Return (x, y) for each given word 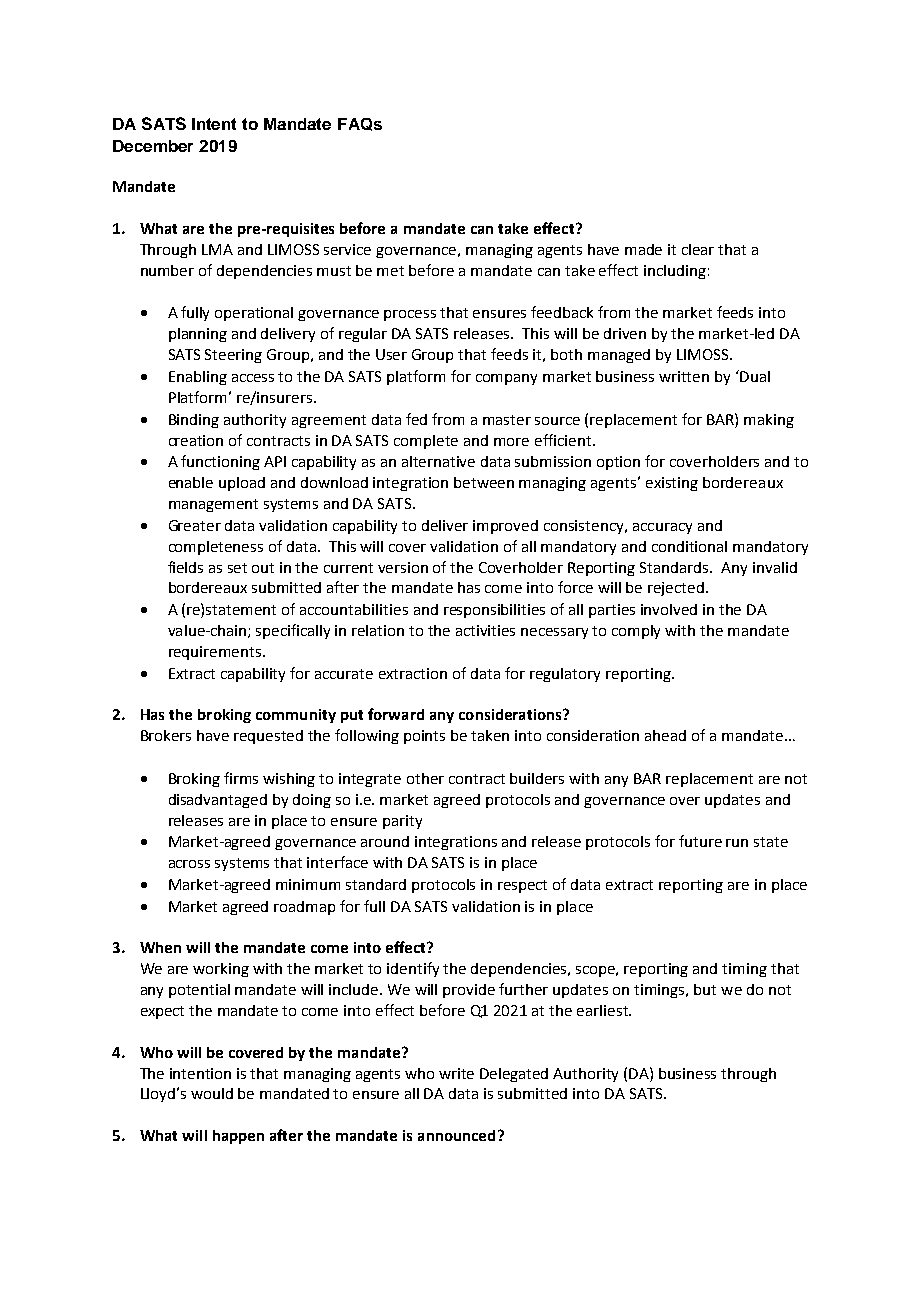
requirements (216, 653)
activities (485, 630)
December (153, 146)
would (212, 1093)
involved (669, 609)
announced (456, 1135)
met (390, 271)
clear (698, 249)
